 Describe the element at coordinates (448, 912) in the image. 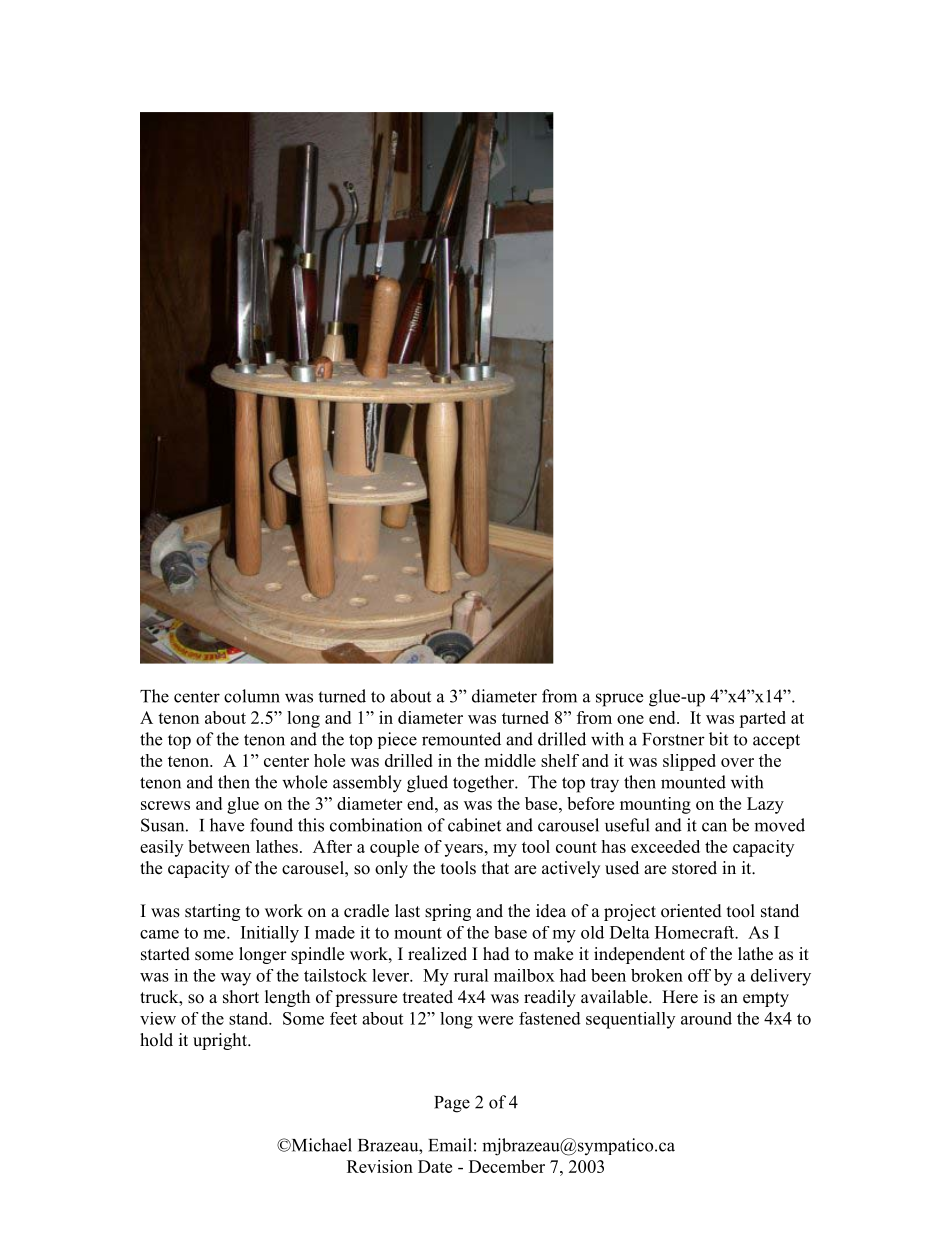

I see `spring` at that location.
